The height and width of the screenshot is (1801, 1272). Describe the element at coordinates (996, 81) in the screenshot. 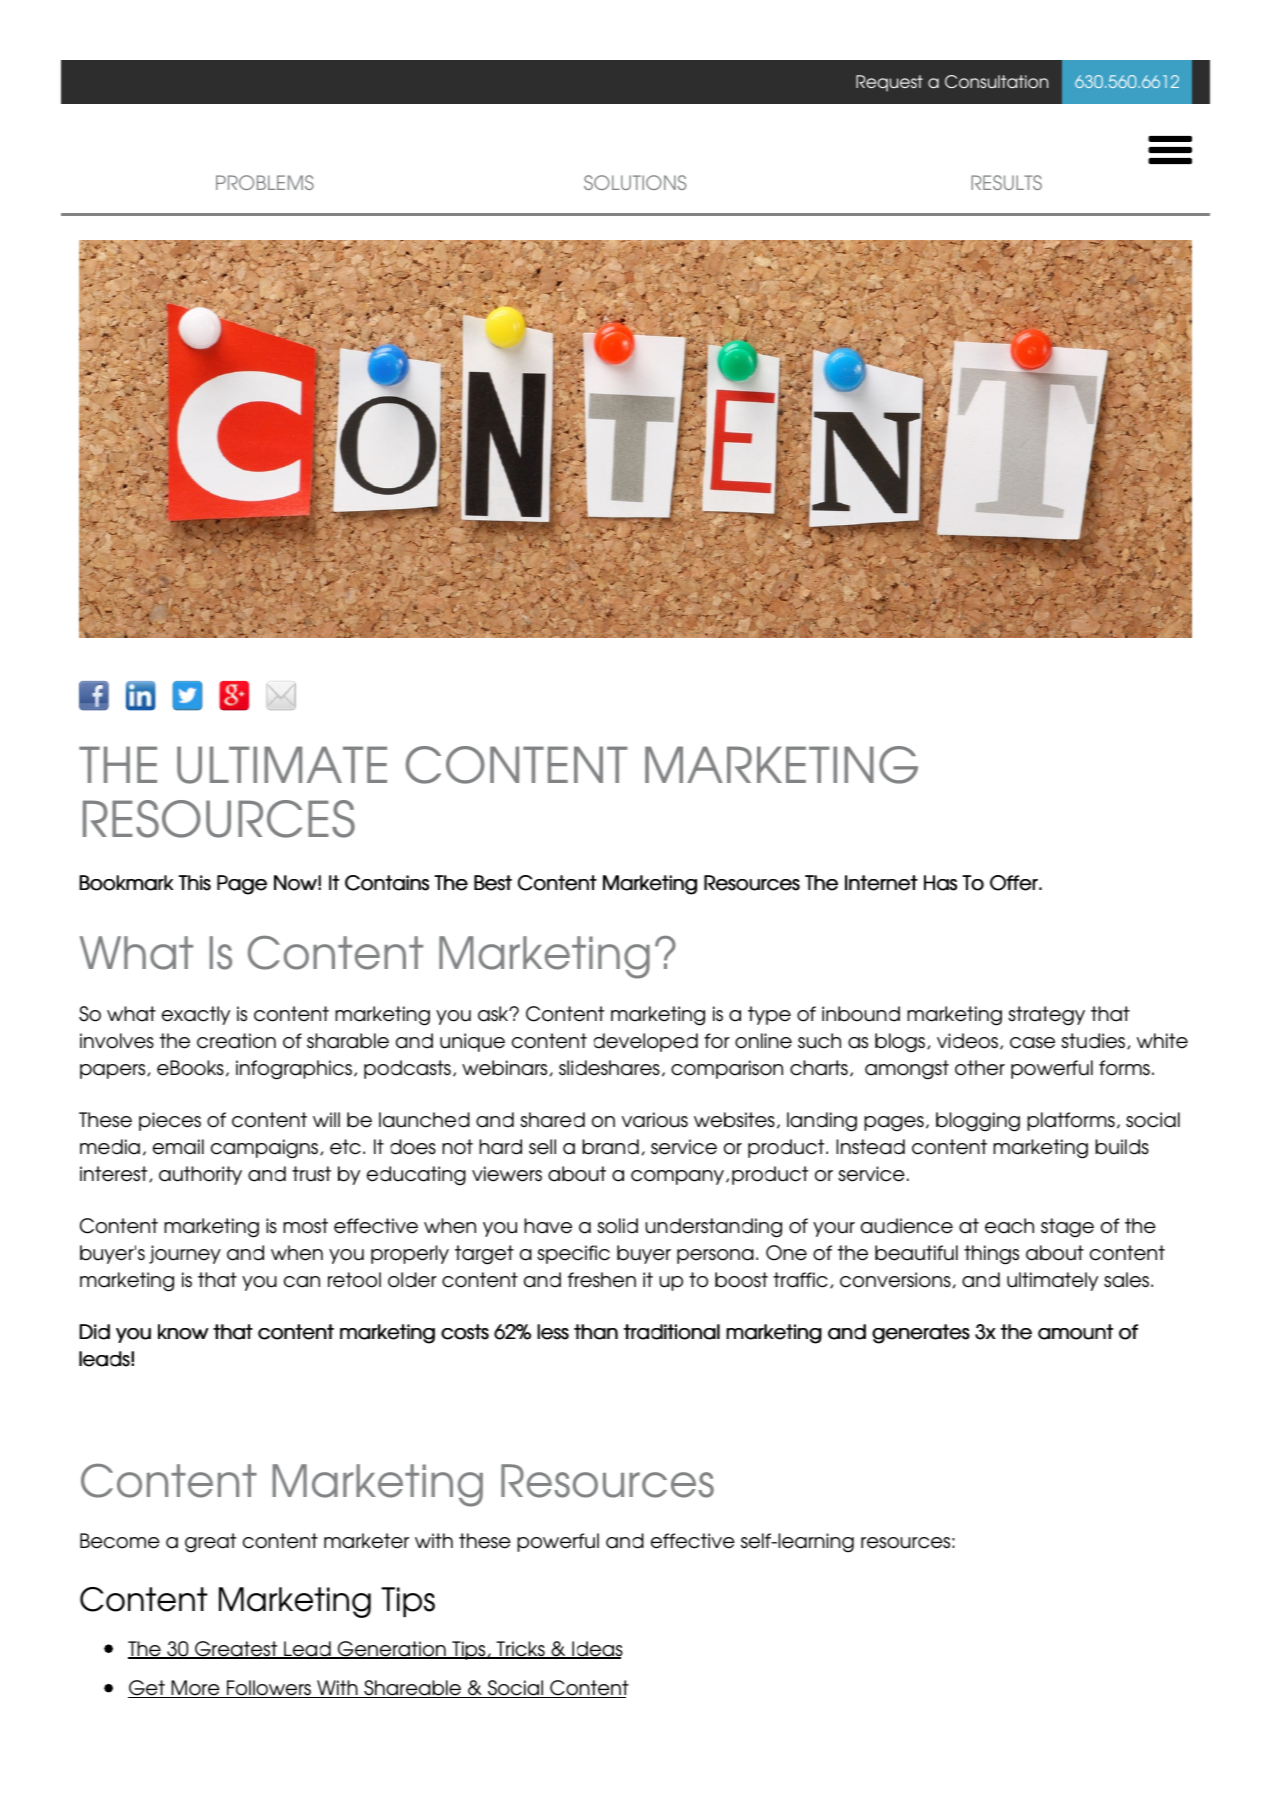

I see `Consultation` at that location.
